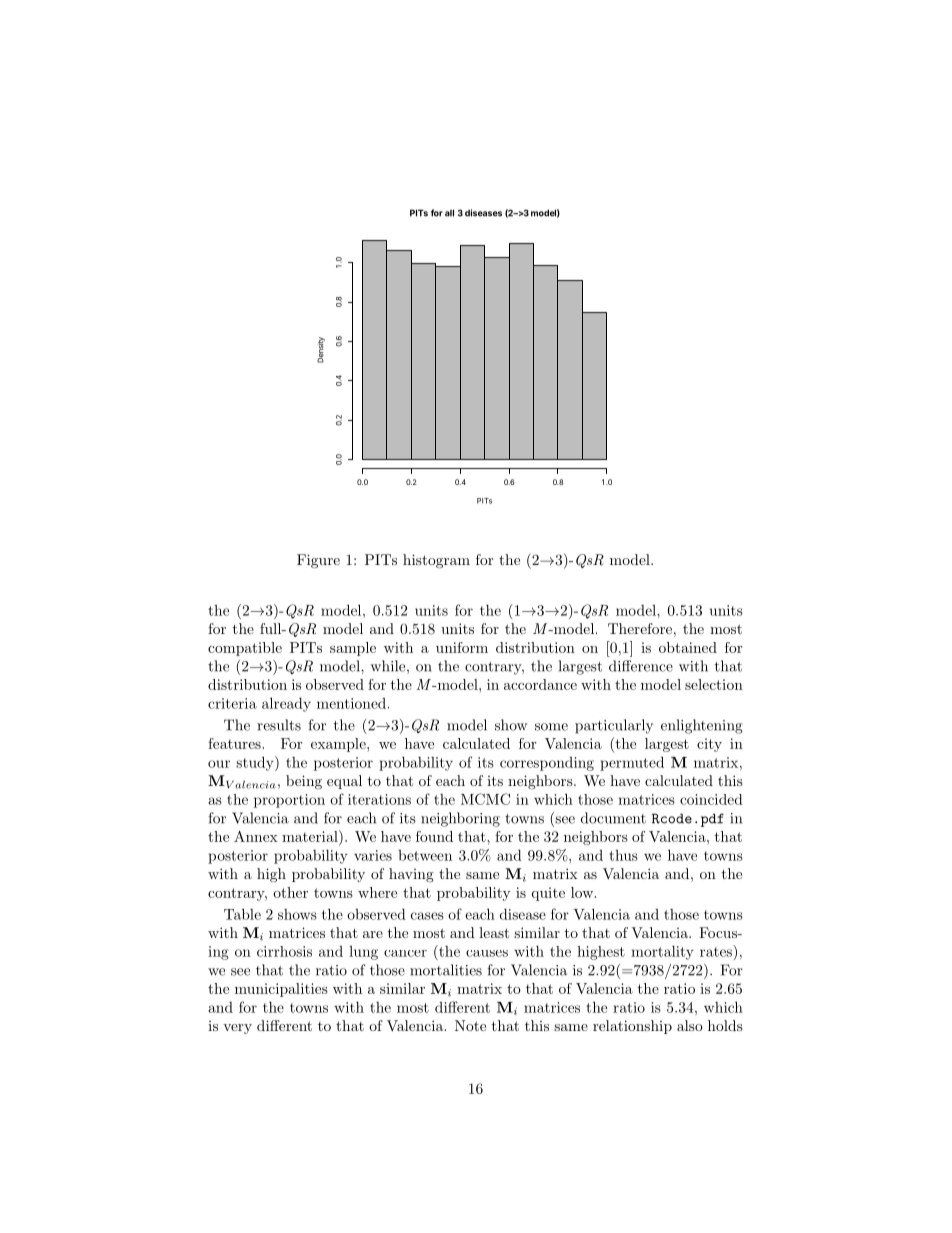 Image resolution: width=952 pixels, height=1233 pixels. Describe the element at coordinates (436, 561) in the screenshot. I see `histogram` at that location.
